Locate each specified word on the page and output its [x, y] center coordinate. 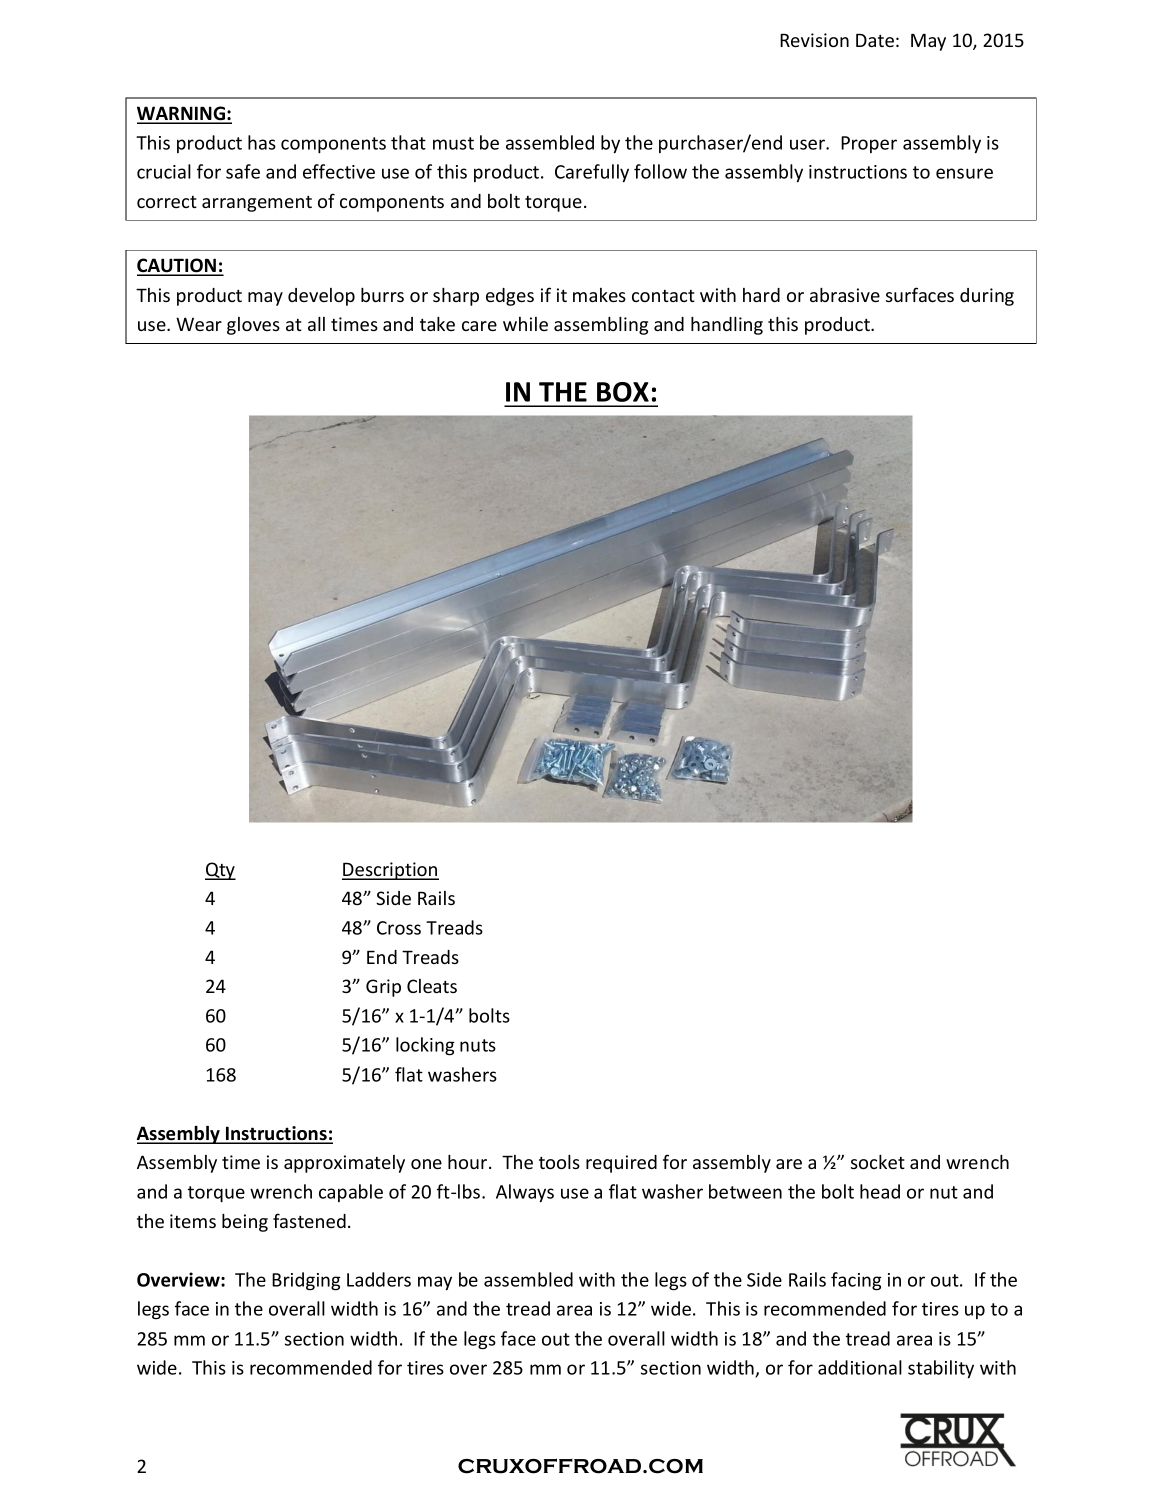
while [525, 324]
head [880, 1191]
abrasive [845, 295]
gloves [253, 326]
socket [878, 1162]
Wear [199, 324]
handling [727, 326]
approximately [344, 1164]
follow [660, 171]
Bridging [306, 1281]
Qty [220, 871]
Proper [869, 144]
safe [243, 171]
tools [559, 1162]
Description [390, 871]
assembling [601, 326]
